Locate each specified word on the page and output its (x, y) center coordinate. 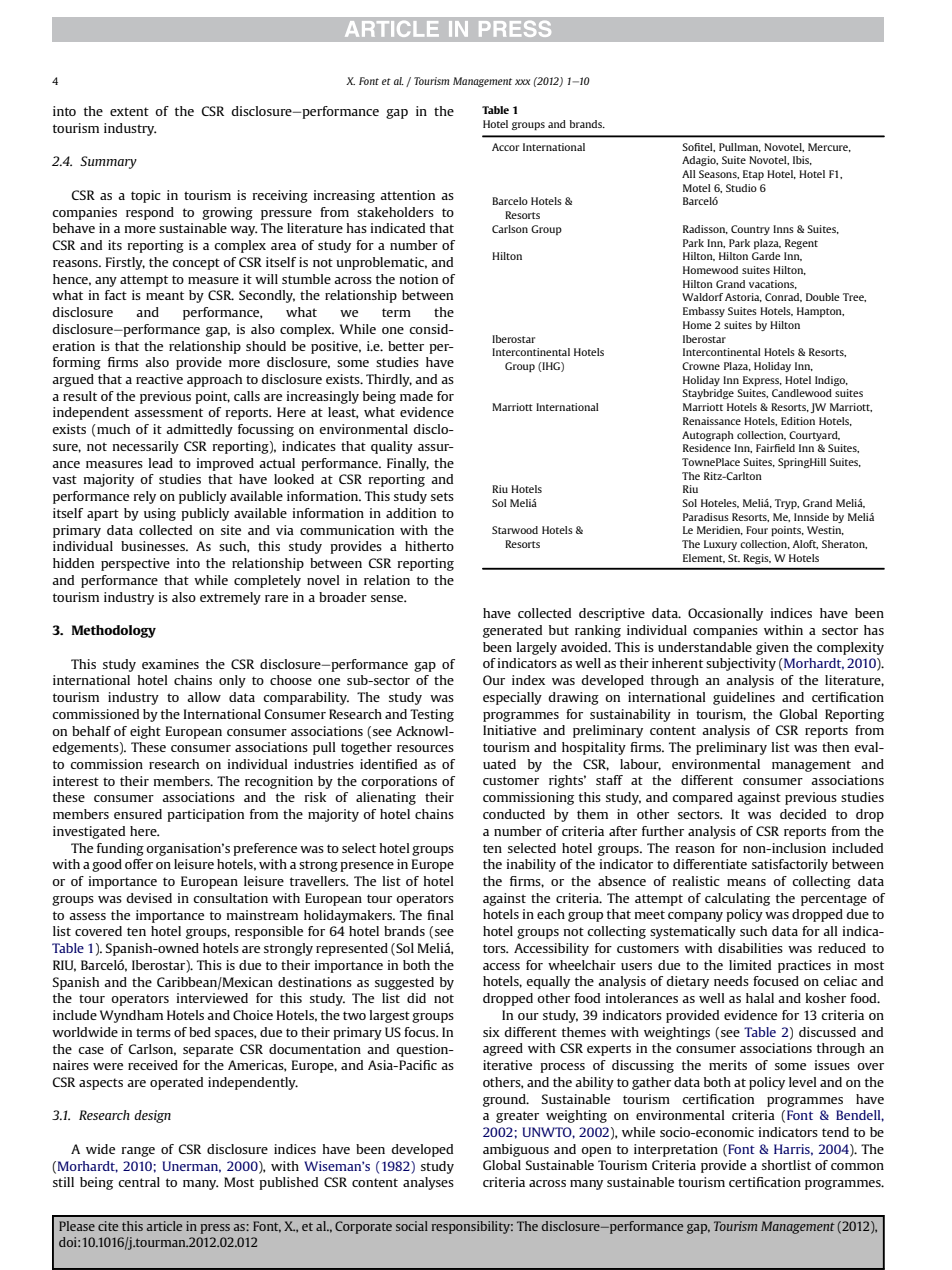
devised (149, 898)
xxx (522, 82)
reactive (159, 379)
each (551, 914)
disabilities (750, 948)
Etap (753, 175)
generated (512, 631)
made (416, 396)
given (772, 648)
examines (170, 664)
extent (129, 111)
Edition (798, 421)
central (139, 1182)
